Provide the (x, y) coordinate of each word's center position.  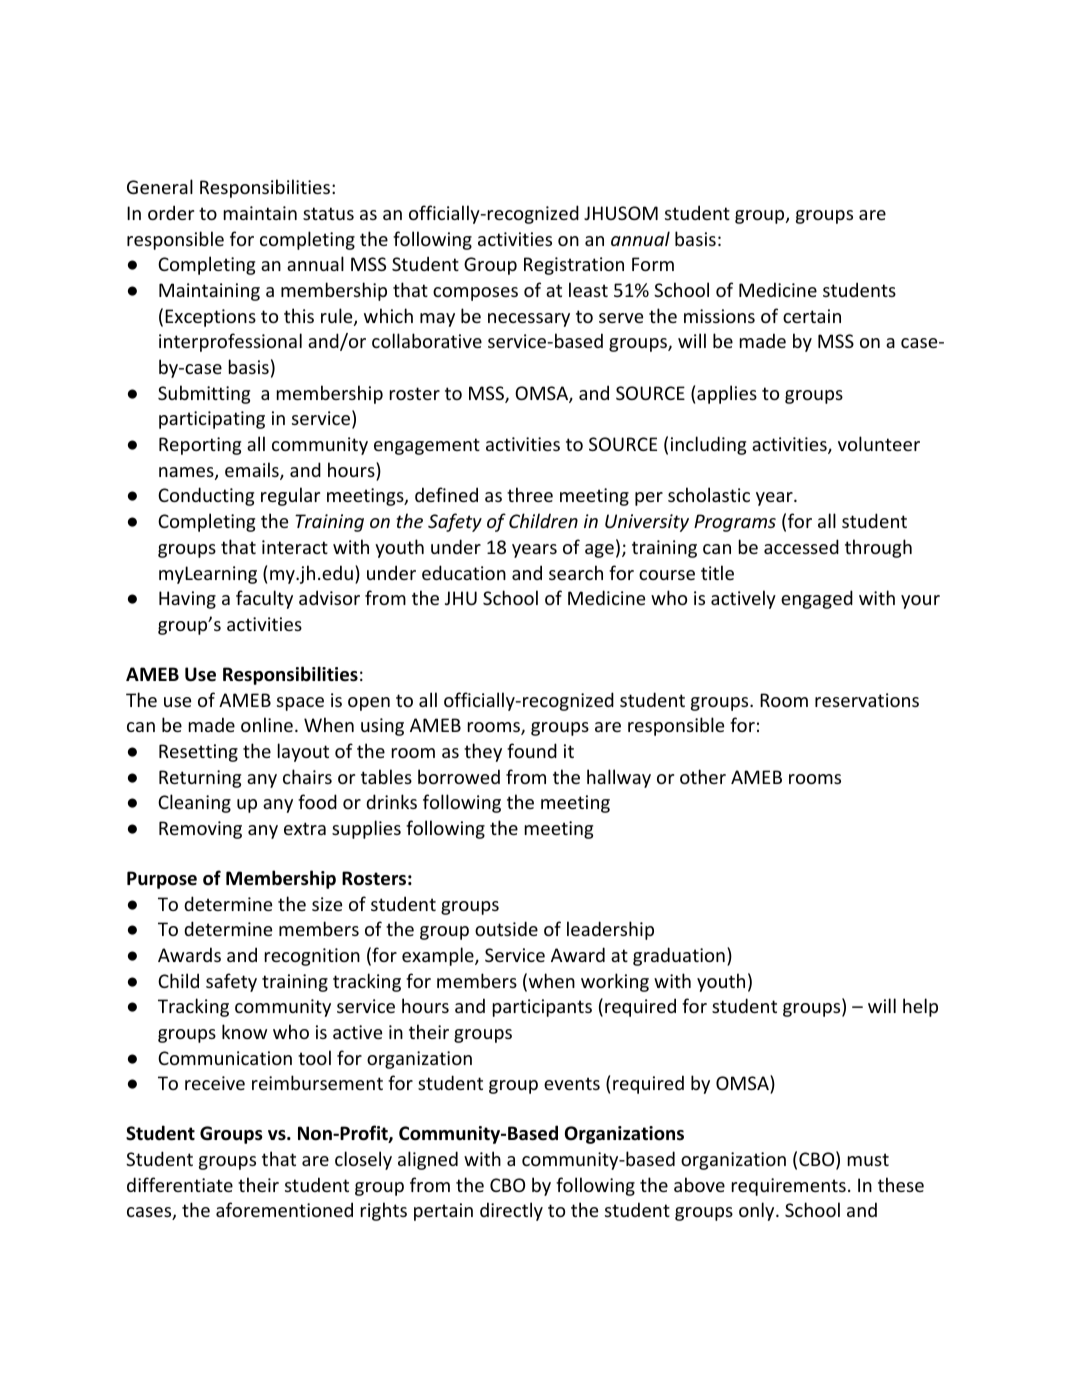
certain (812, 316)
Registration (574, 266)
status (328, 213)
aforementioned (284, 1209)
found (532, 750)
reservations (867, 700)
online (267, 724)
